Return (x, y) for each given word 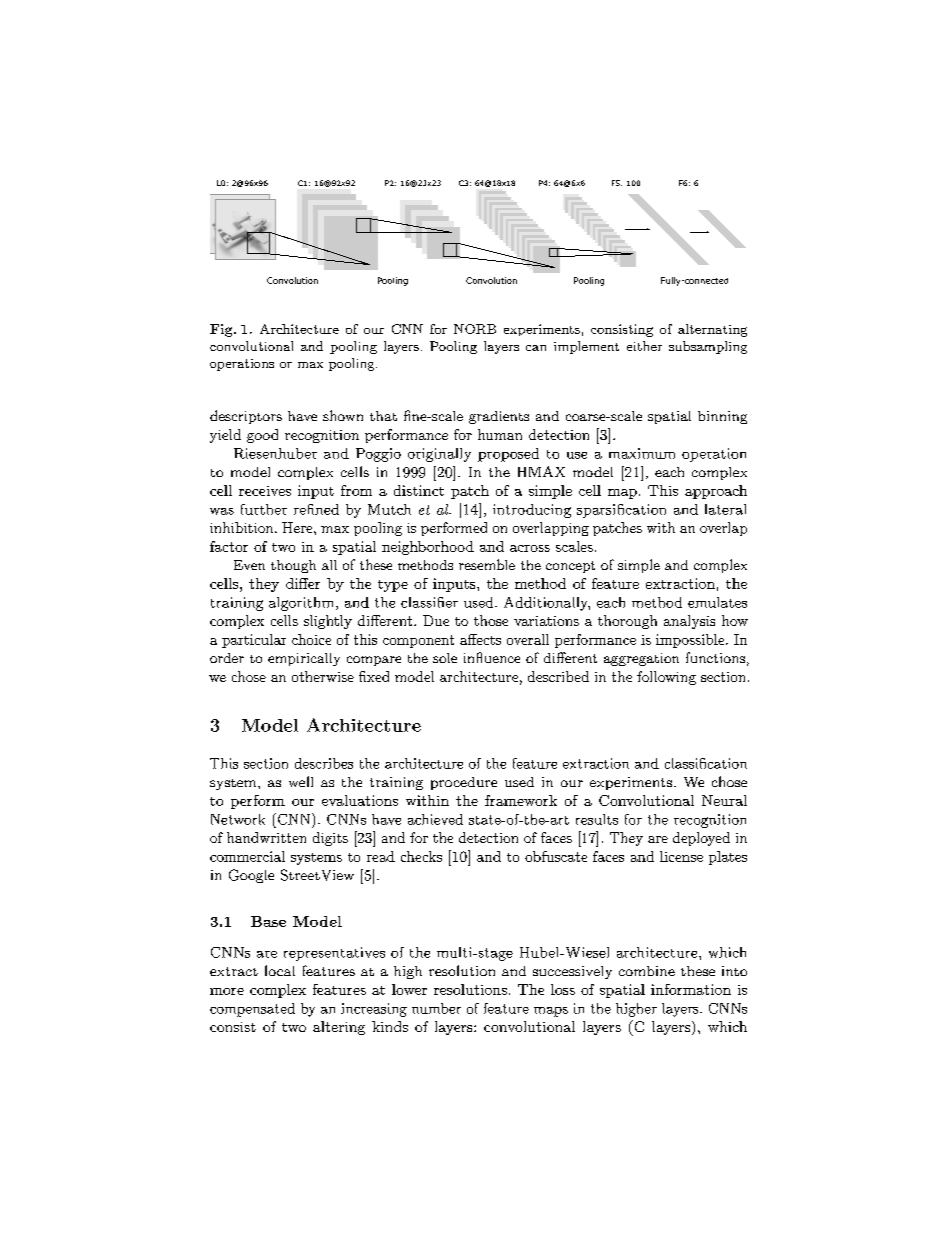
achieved (435, 819)
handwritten (266, 837)
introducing (532, 511)
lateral (725, 509)
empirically (304, 659)
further (264, 509)
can (536, 348)
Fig (222, 330)
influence (492, 657)
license (681, 856)
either (644, 346)
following (666, 678)
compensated (252, 1010)
